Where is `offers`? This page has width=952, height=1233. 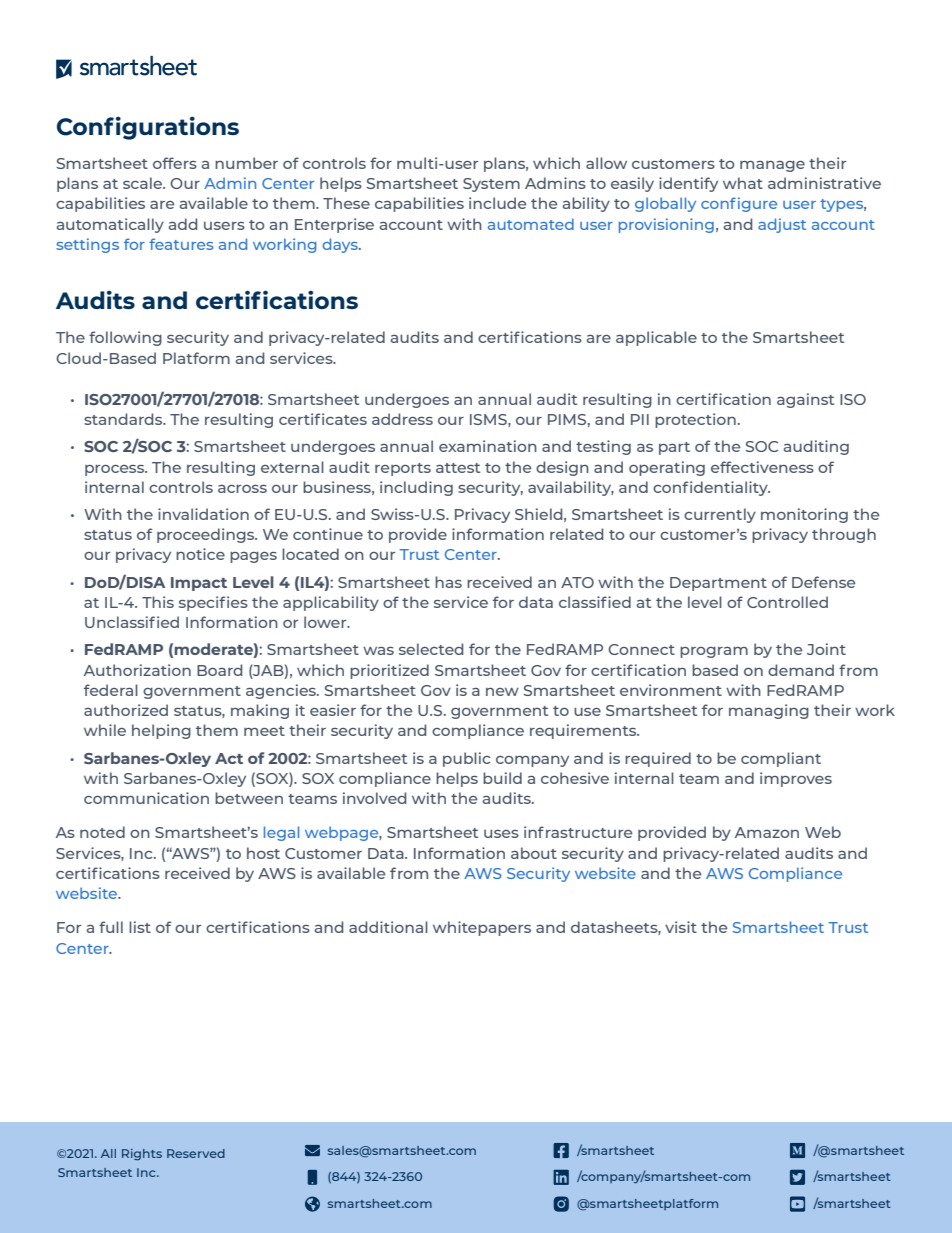
offers is located at coordinates (175, 163).
